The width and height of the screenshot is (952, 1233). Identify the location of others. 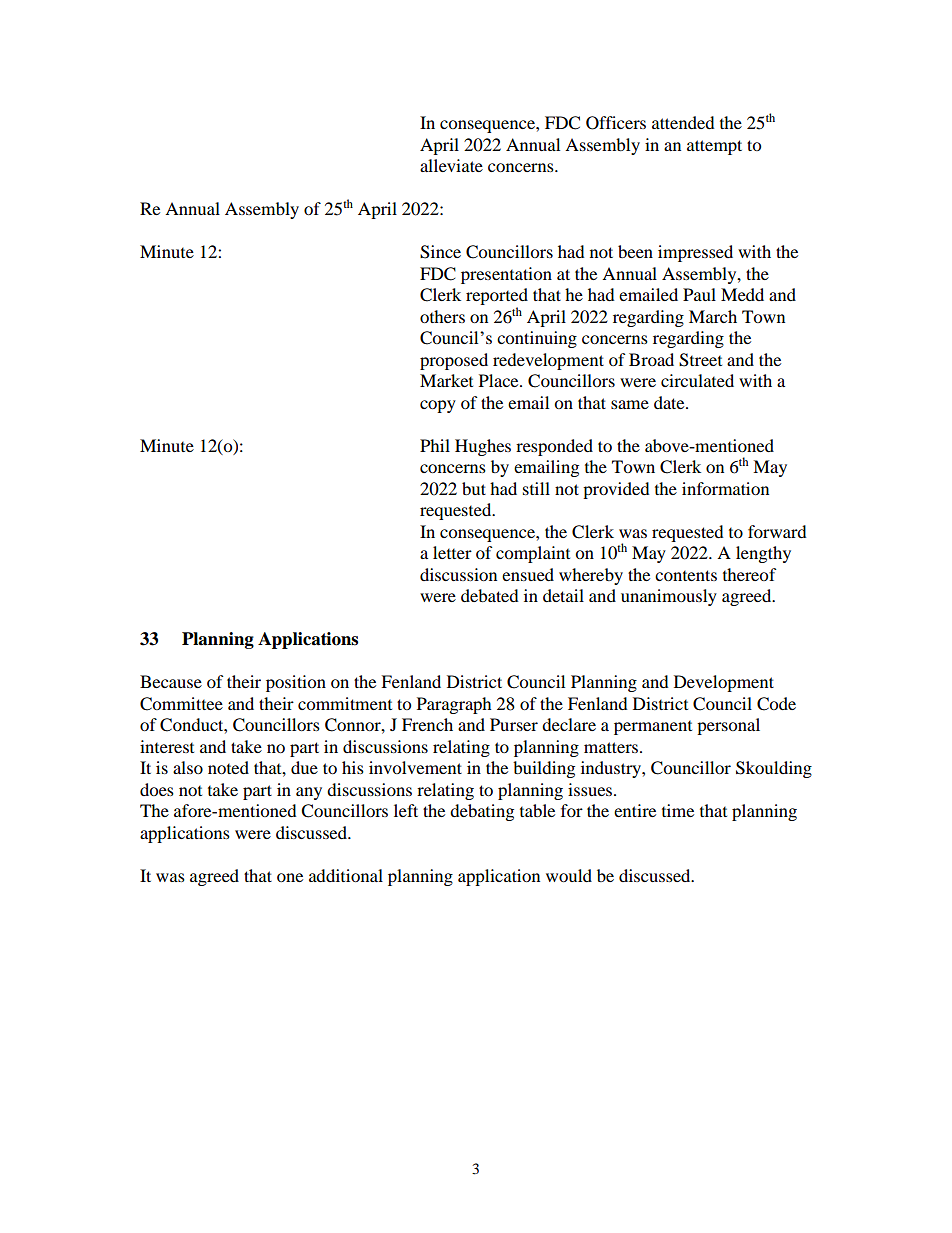
(442, 316).
